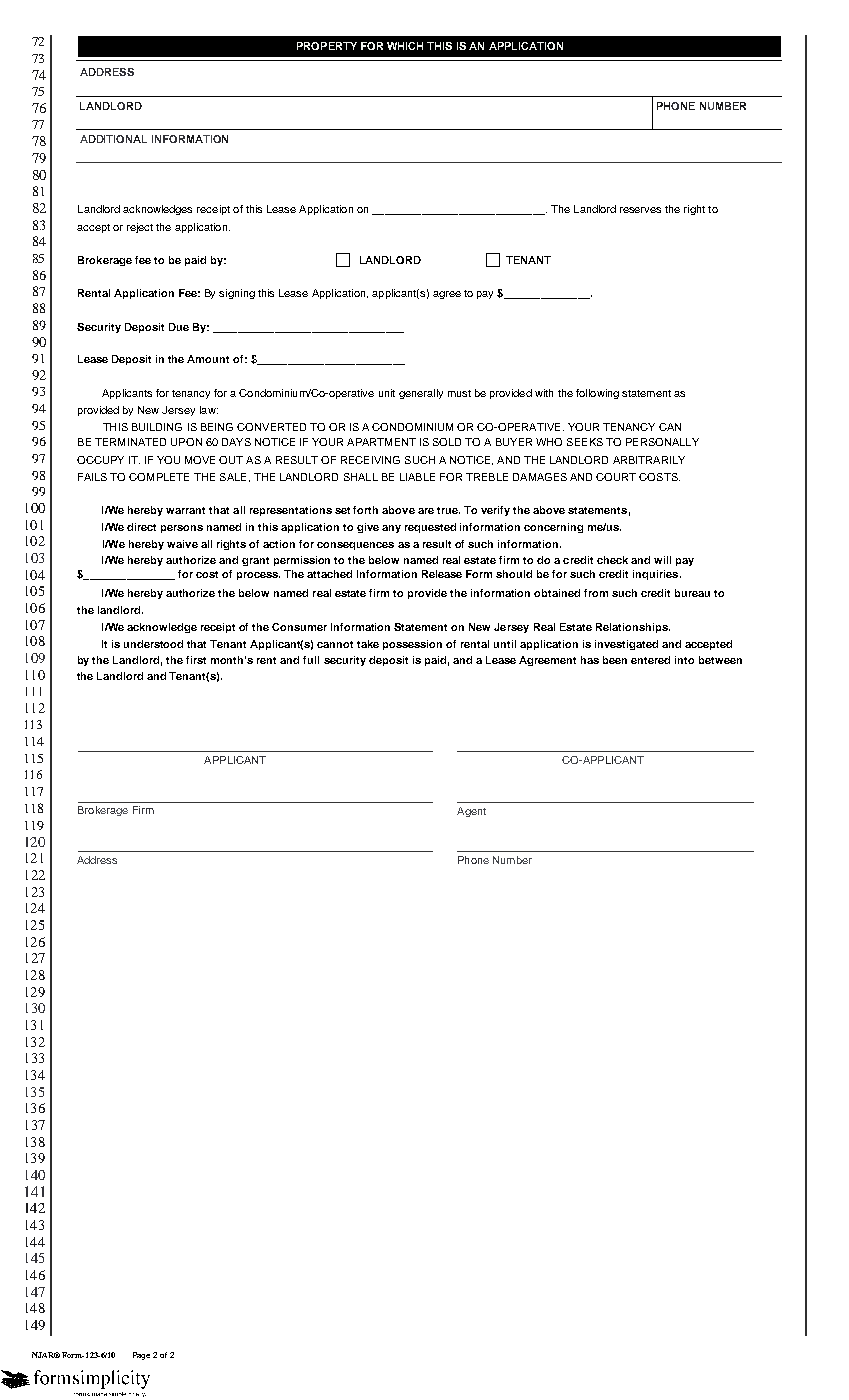 The height and width of the screenshot is (1400, 849). What do you see at coordinates (471, 812) in the screenshot?
I see `Agent` at bounding box center [471, 812].
